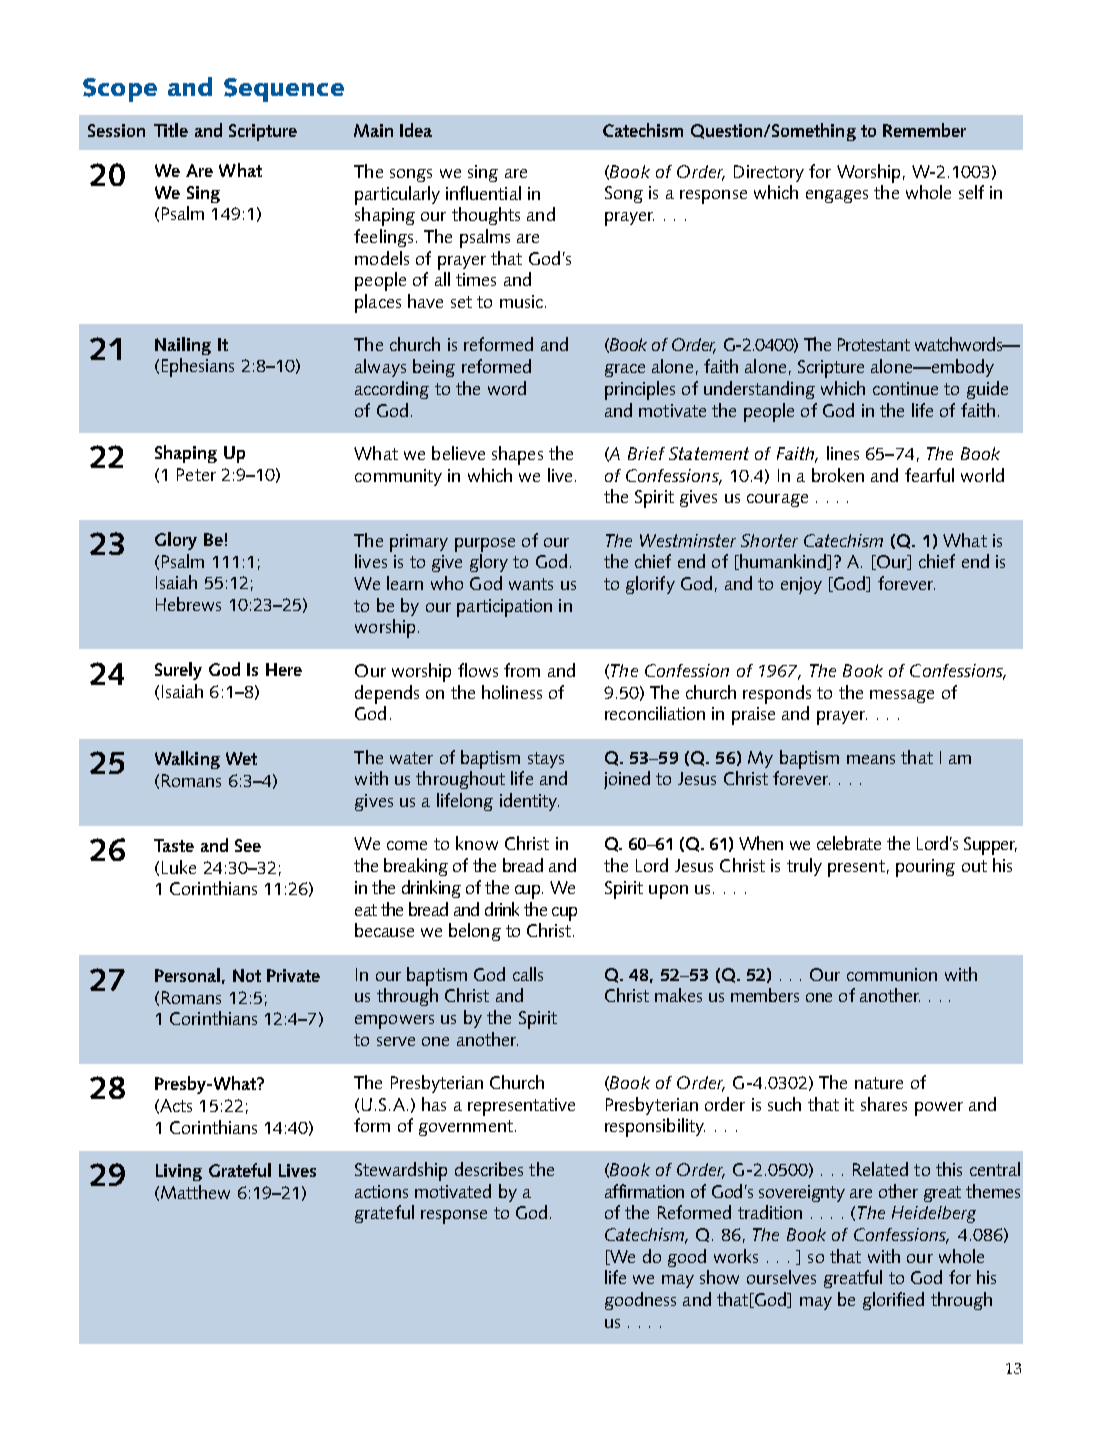 The image size is (1106, 1432). I want to click on continue, so click(905, 388).
